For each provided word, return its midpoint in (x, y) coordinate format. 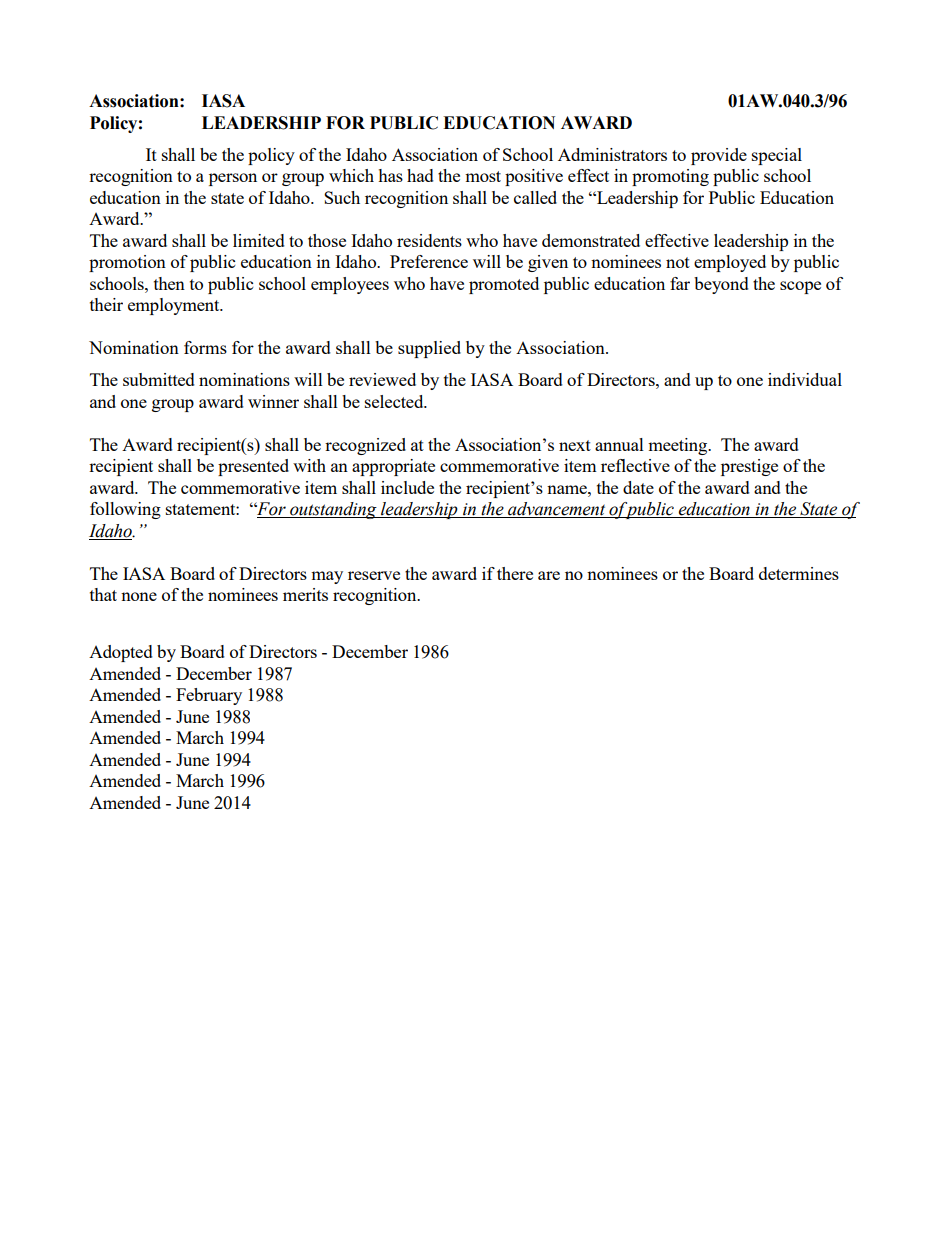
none (139, 596)
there (515, 573)
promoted (504, 285)
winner (273, 401)
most (483, 176)
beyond (721, 285)
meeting (679, 446)
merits (305, 594)
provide (719, 156)
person (233, 179)
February (209, 696)
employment (175, 306)
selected (395, 401)
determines (799, 573)
